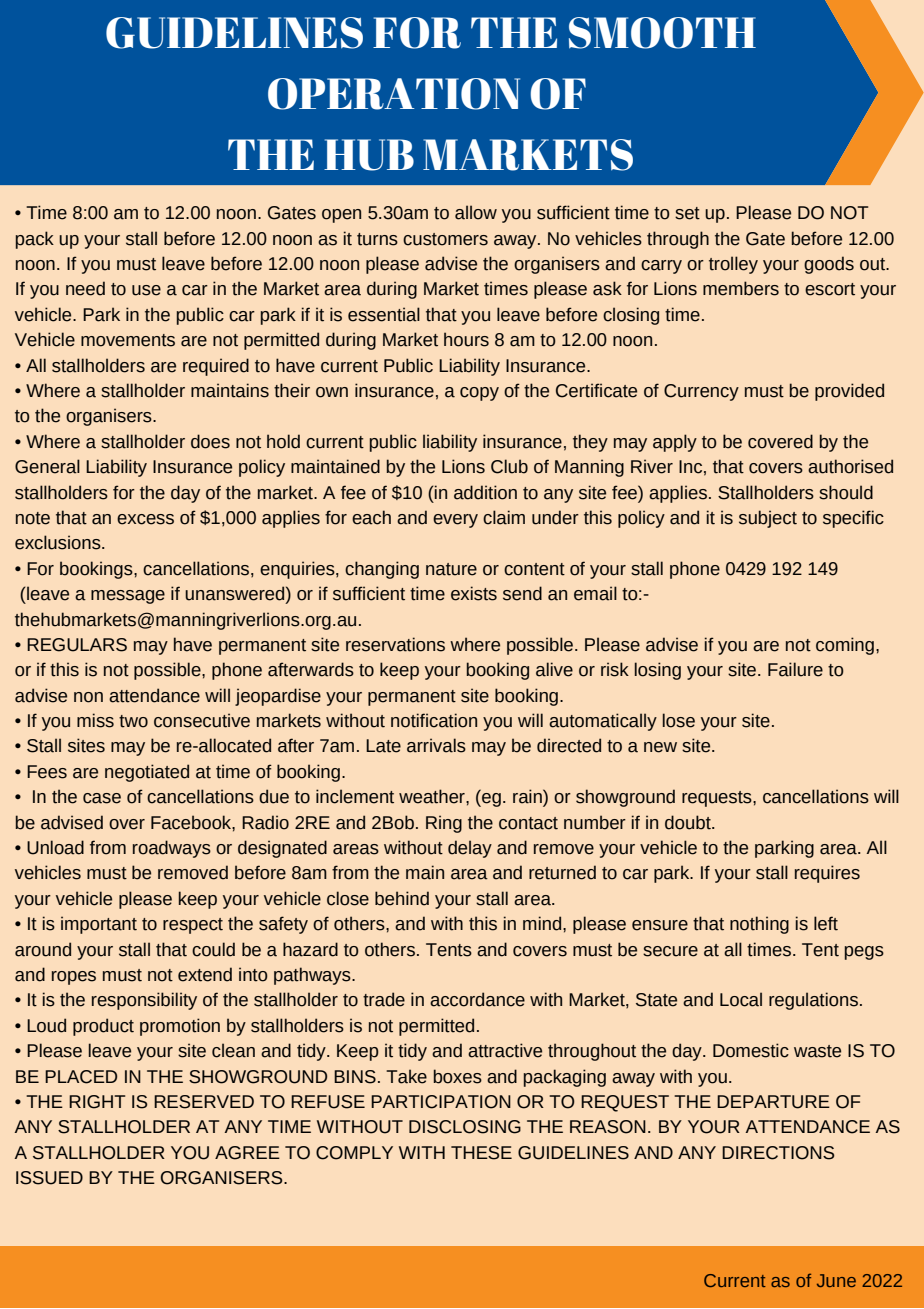 Image resolution: width=924 pixels, height=1309 pixels. What do you see at coordinates (836, 1280) in the document?
I see `June` at bounding box center [836, 1280].
